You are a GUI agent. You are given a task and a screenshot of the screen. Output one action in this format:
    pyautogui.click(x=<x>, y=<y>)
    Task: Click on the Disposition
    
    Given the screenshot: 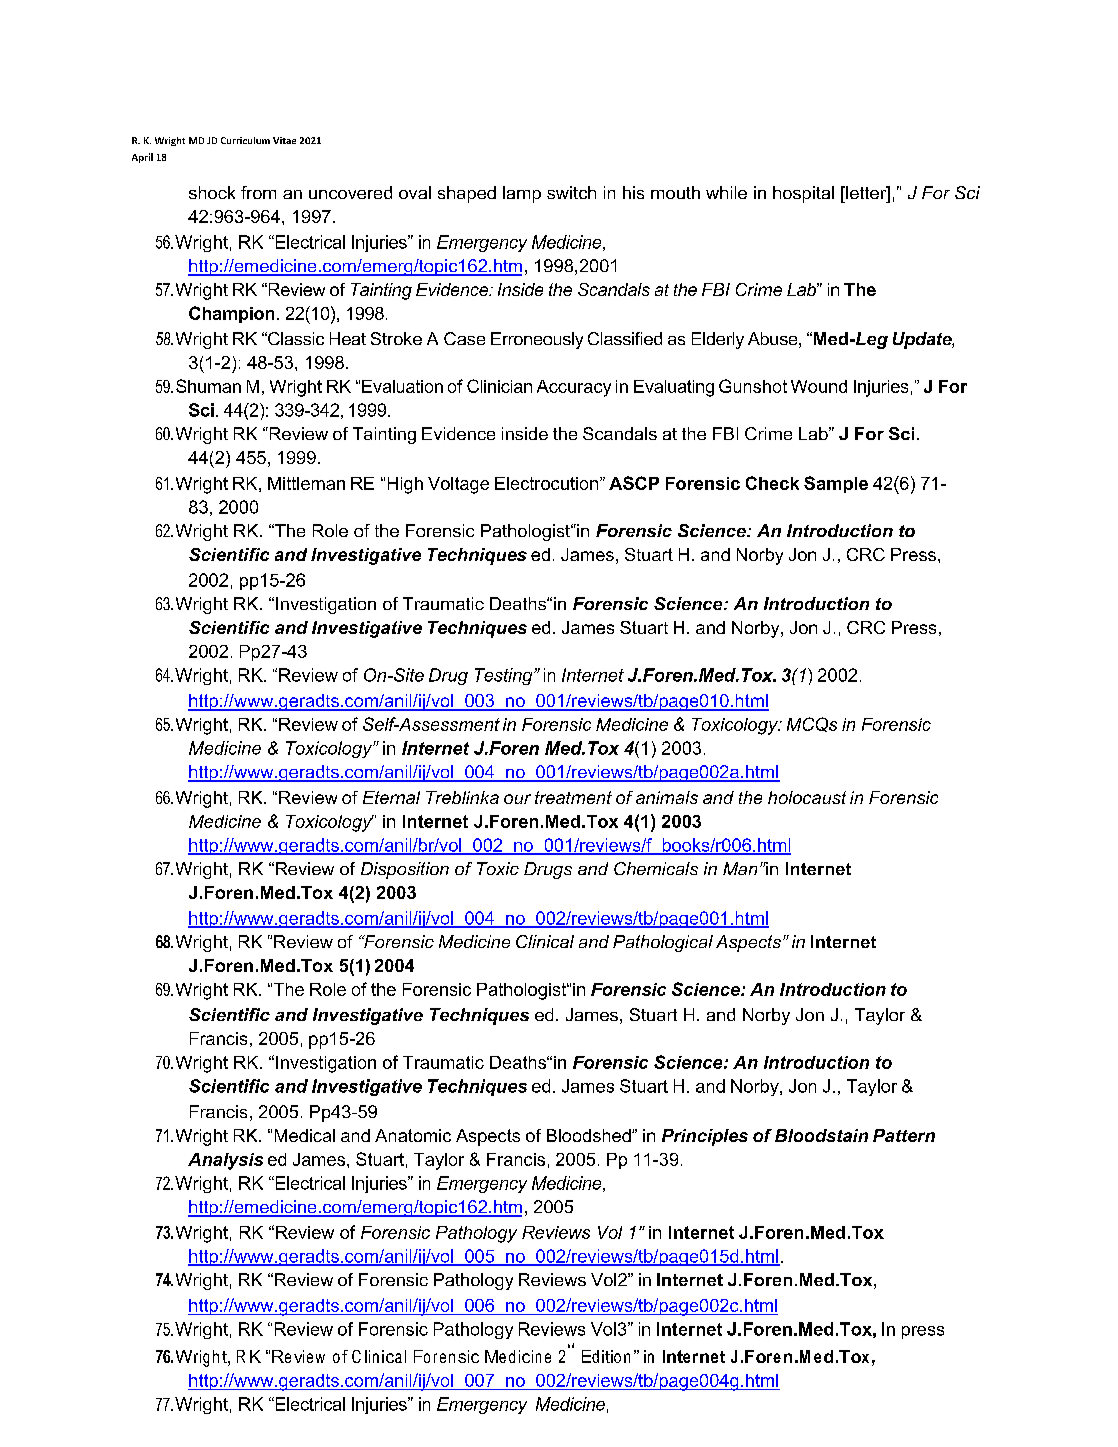 What is the action you would take?
    pyautogui.click(x=405, y=870)
